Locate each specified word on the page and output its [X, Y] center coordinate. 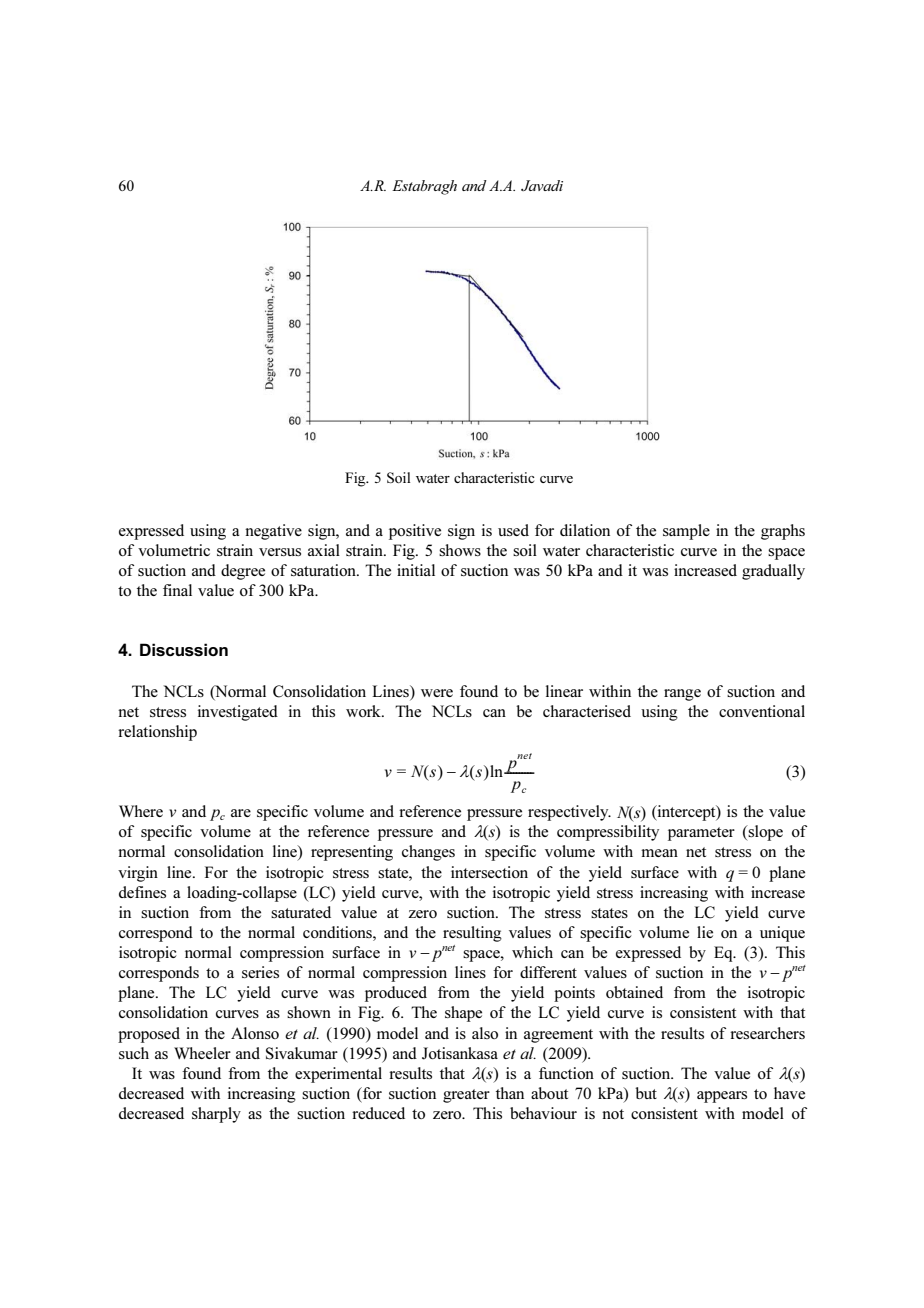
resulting [472, 934]
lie [705, 932]
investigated [238, 713]
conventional [762, 711]
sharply [216, 1115]
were [437, 693]
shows [460, 550]
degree [243, 572]
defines [142, 892]
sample [686, 532]
